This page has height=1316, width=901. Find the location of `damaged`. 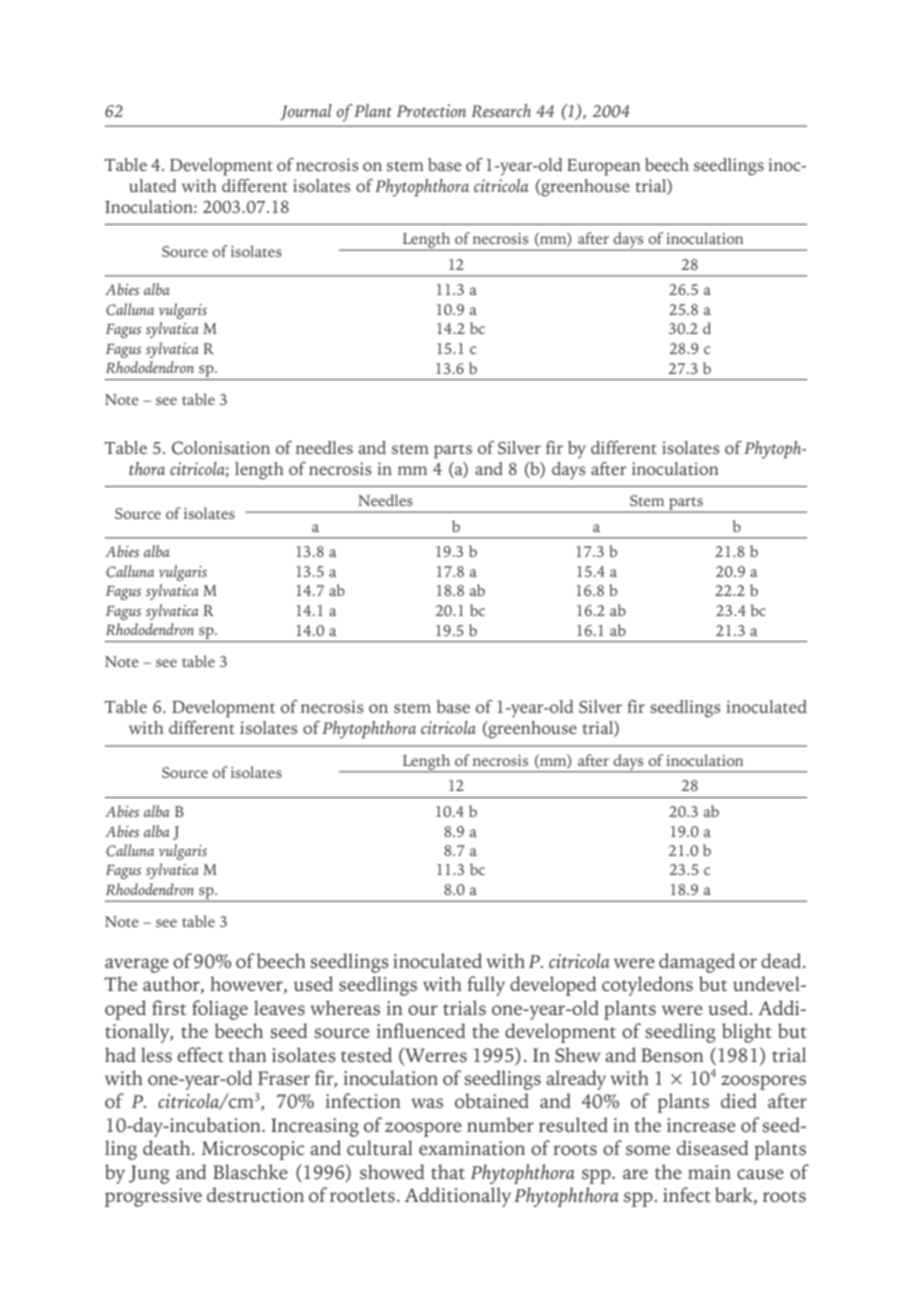

damaged is located at coordinates (697, 963).
